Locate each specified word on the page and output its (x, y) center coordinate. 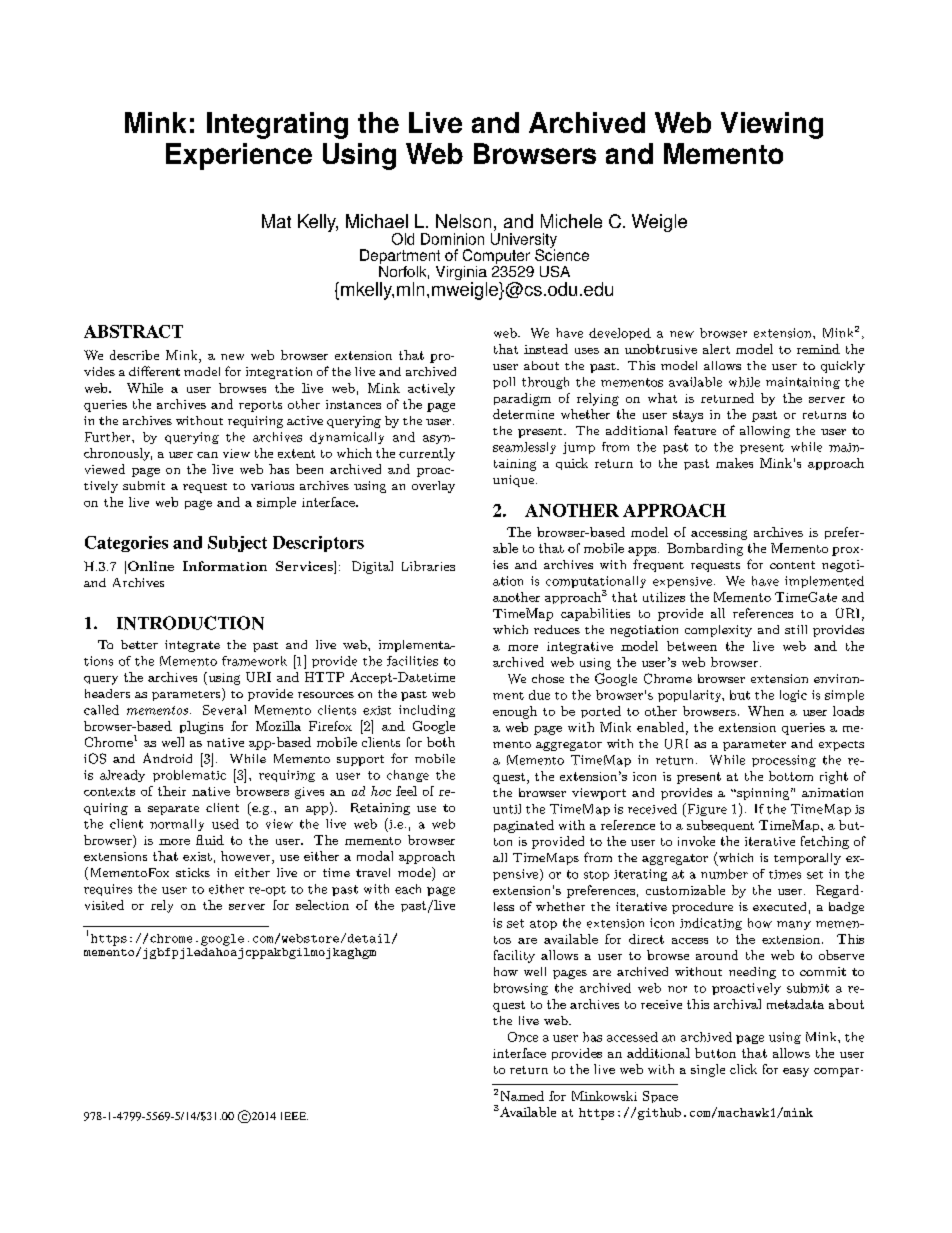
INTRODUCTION (190, 623)
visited (104, 905)
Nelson (463, 221)
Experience (239, 156)
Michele (571, 221)
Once (523, 1037)
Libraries (428, 566)
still (796, 629)
